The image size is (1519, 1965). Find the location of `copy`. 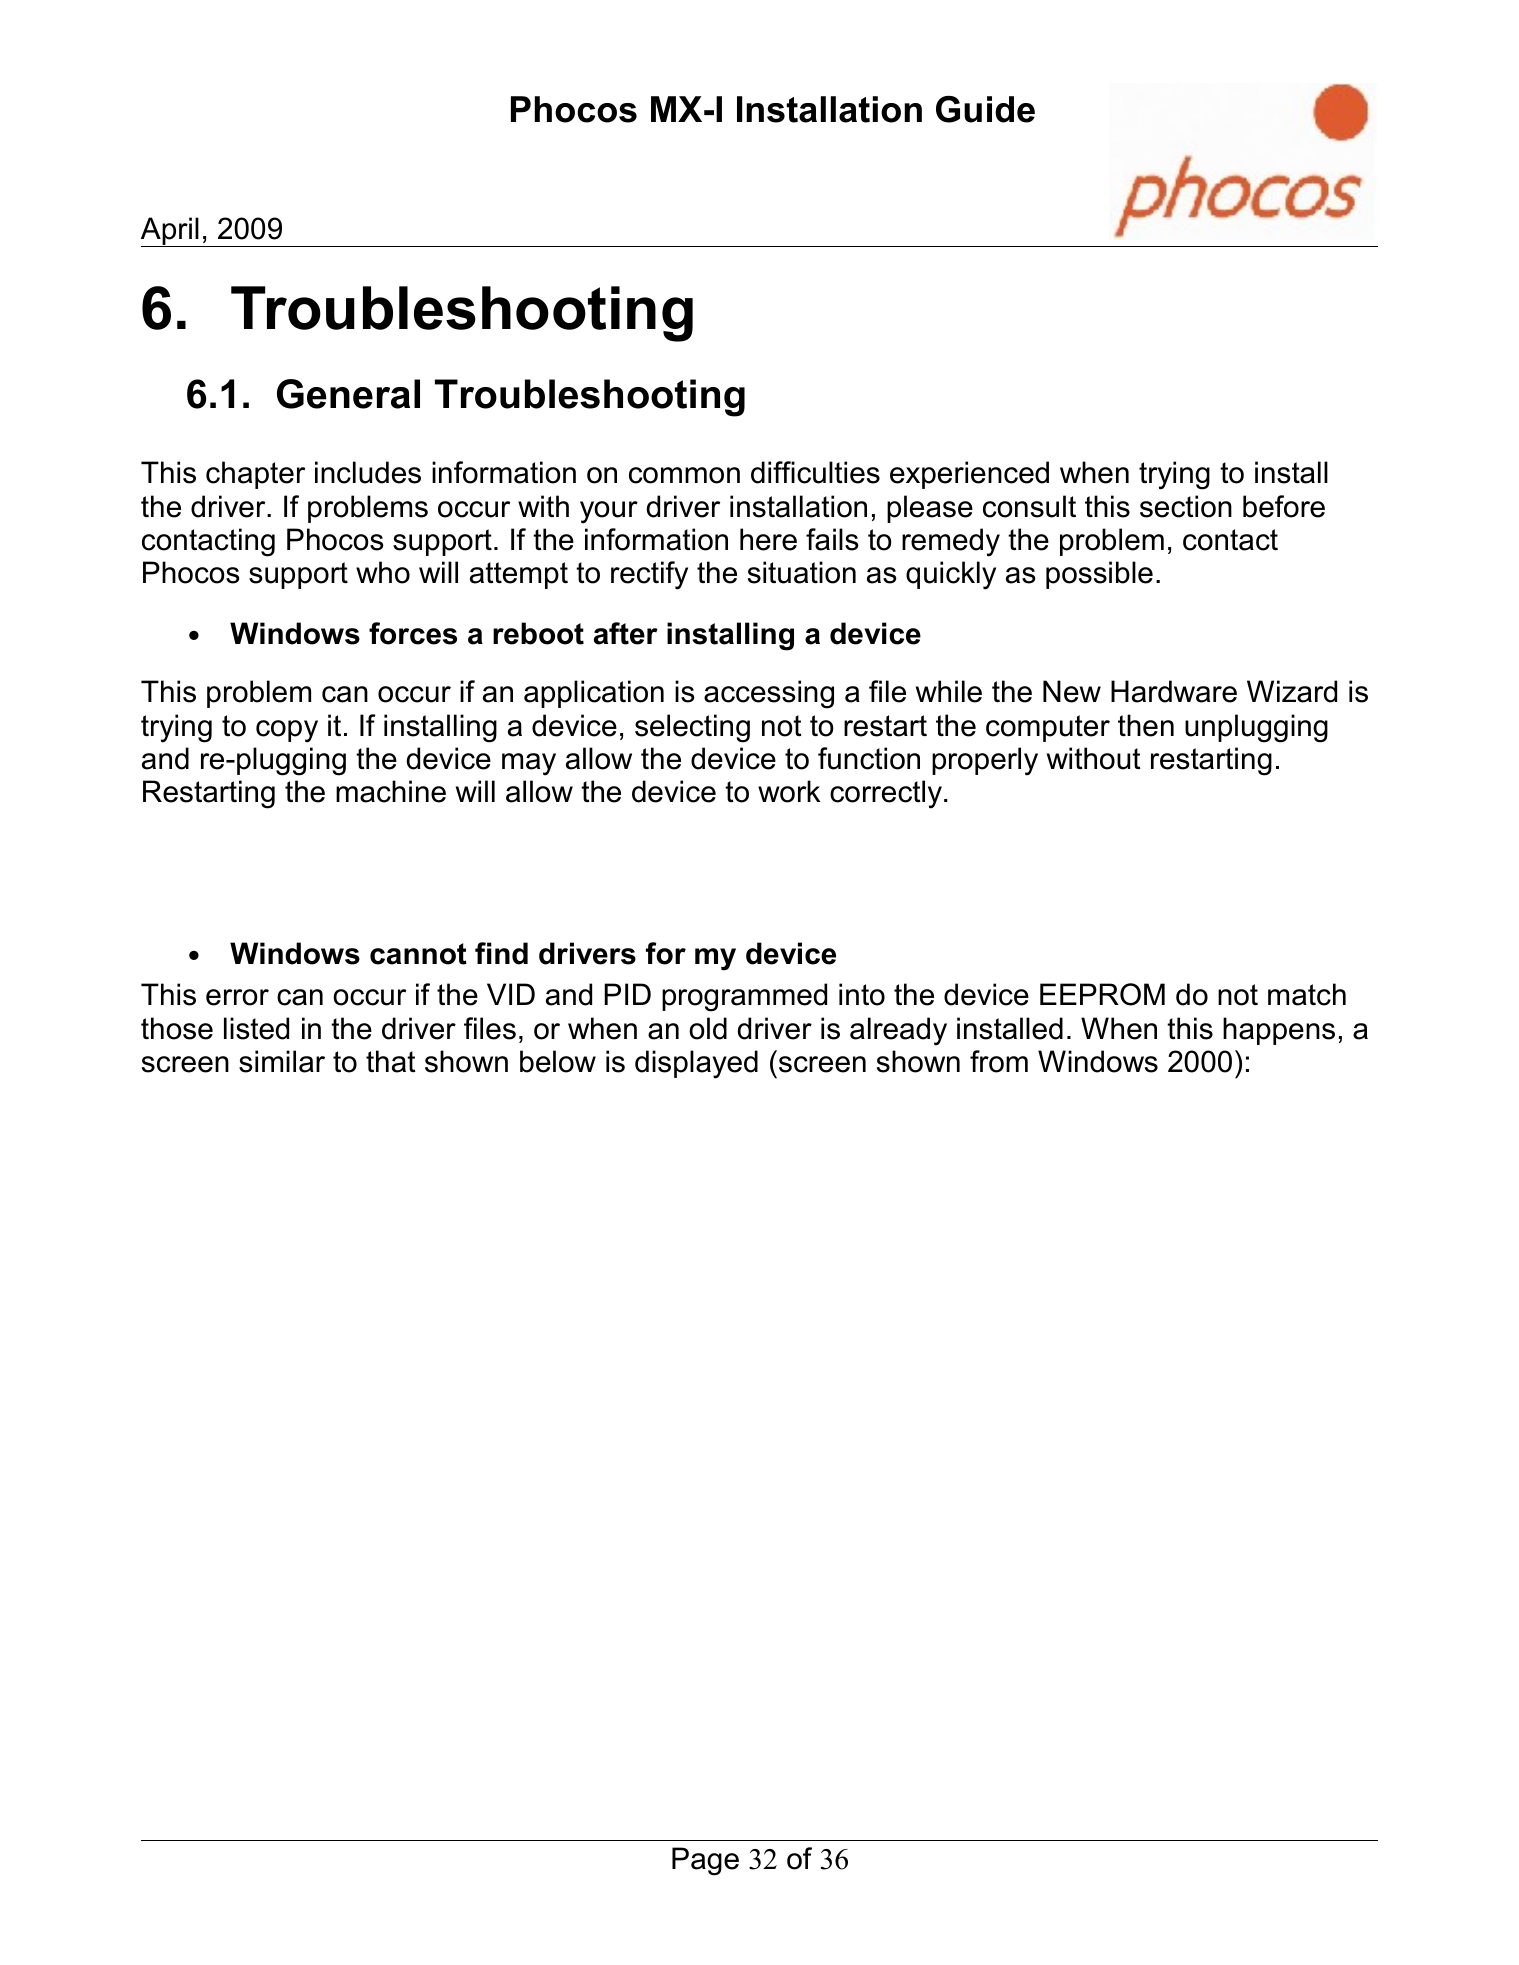

copy is located at coordinates (287, 731).
